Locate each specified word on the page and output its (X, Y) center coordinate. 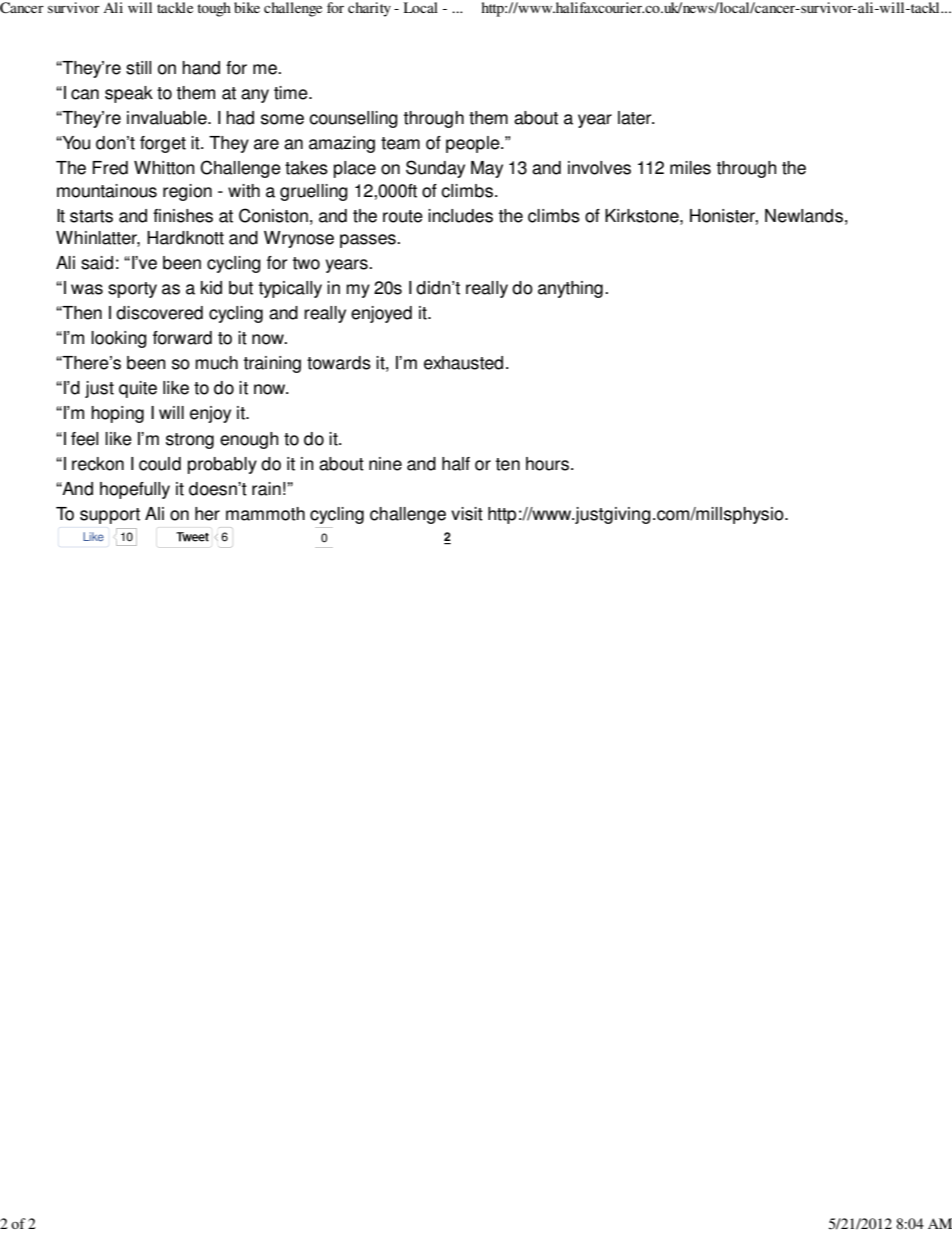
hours (547, 464)
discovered (159, 313)
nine (385, 464)
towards (339, 363)
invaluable (168, 118)
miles (690, 168)
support (110, 516)
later (636, 118)
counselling (353, 119)
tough (214, 9)
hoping (117, 414)
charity (369, 9)
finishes (183, 216)
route (403, 216)
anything (570, 289)
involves (599, 168)
